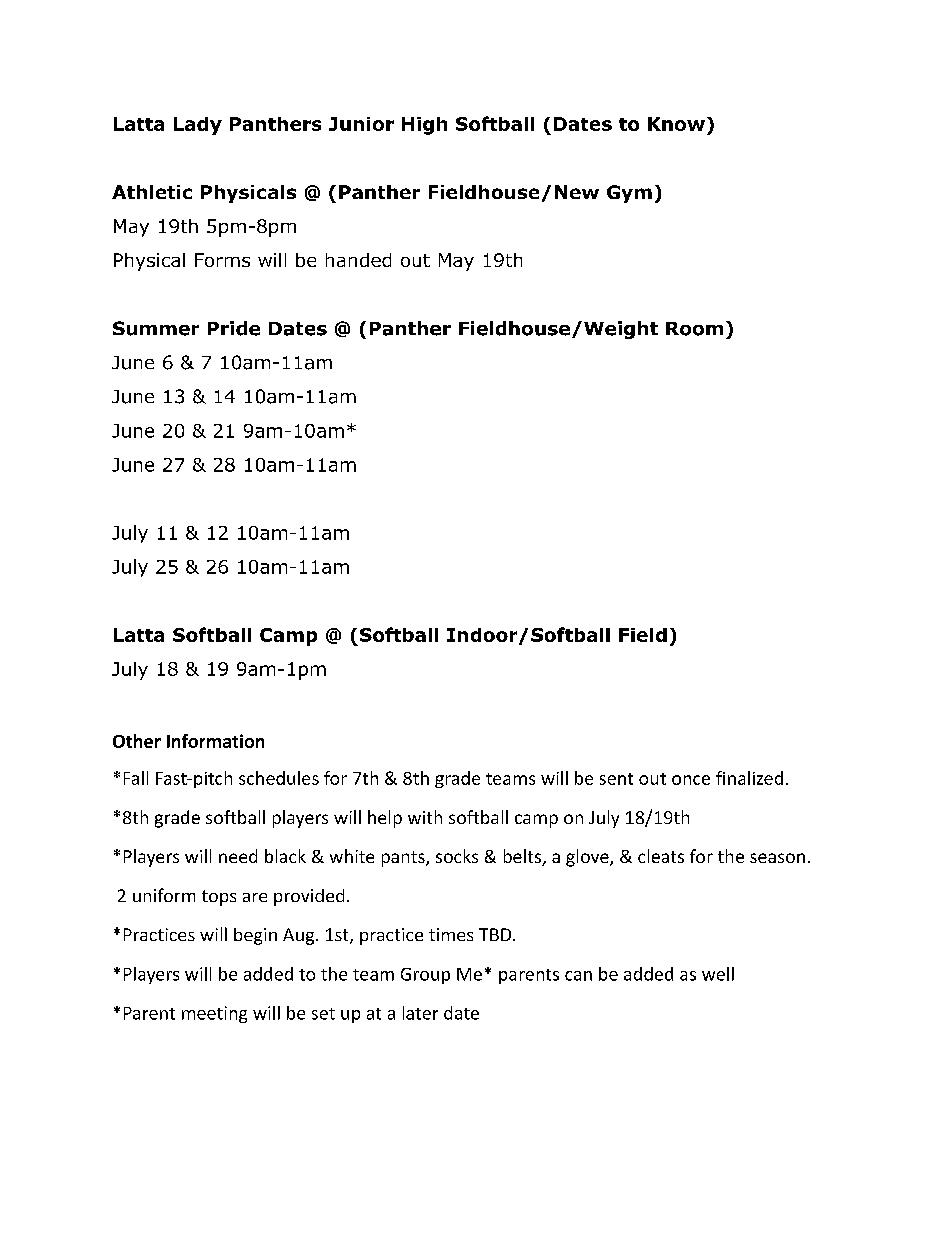 This screenshot has width=952, height=1233. Describe the element at coordinates (694, 329) in the screenshot. I see `Room` at that location.
